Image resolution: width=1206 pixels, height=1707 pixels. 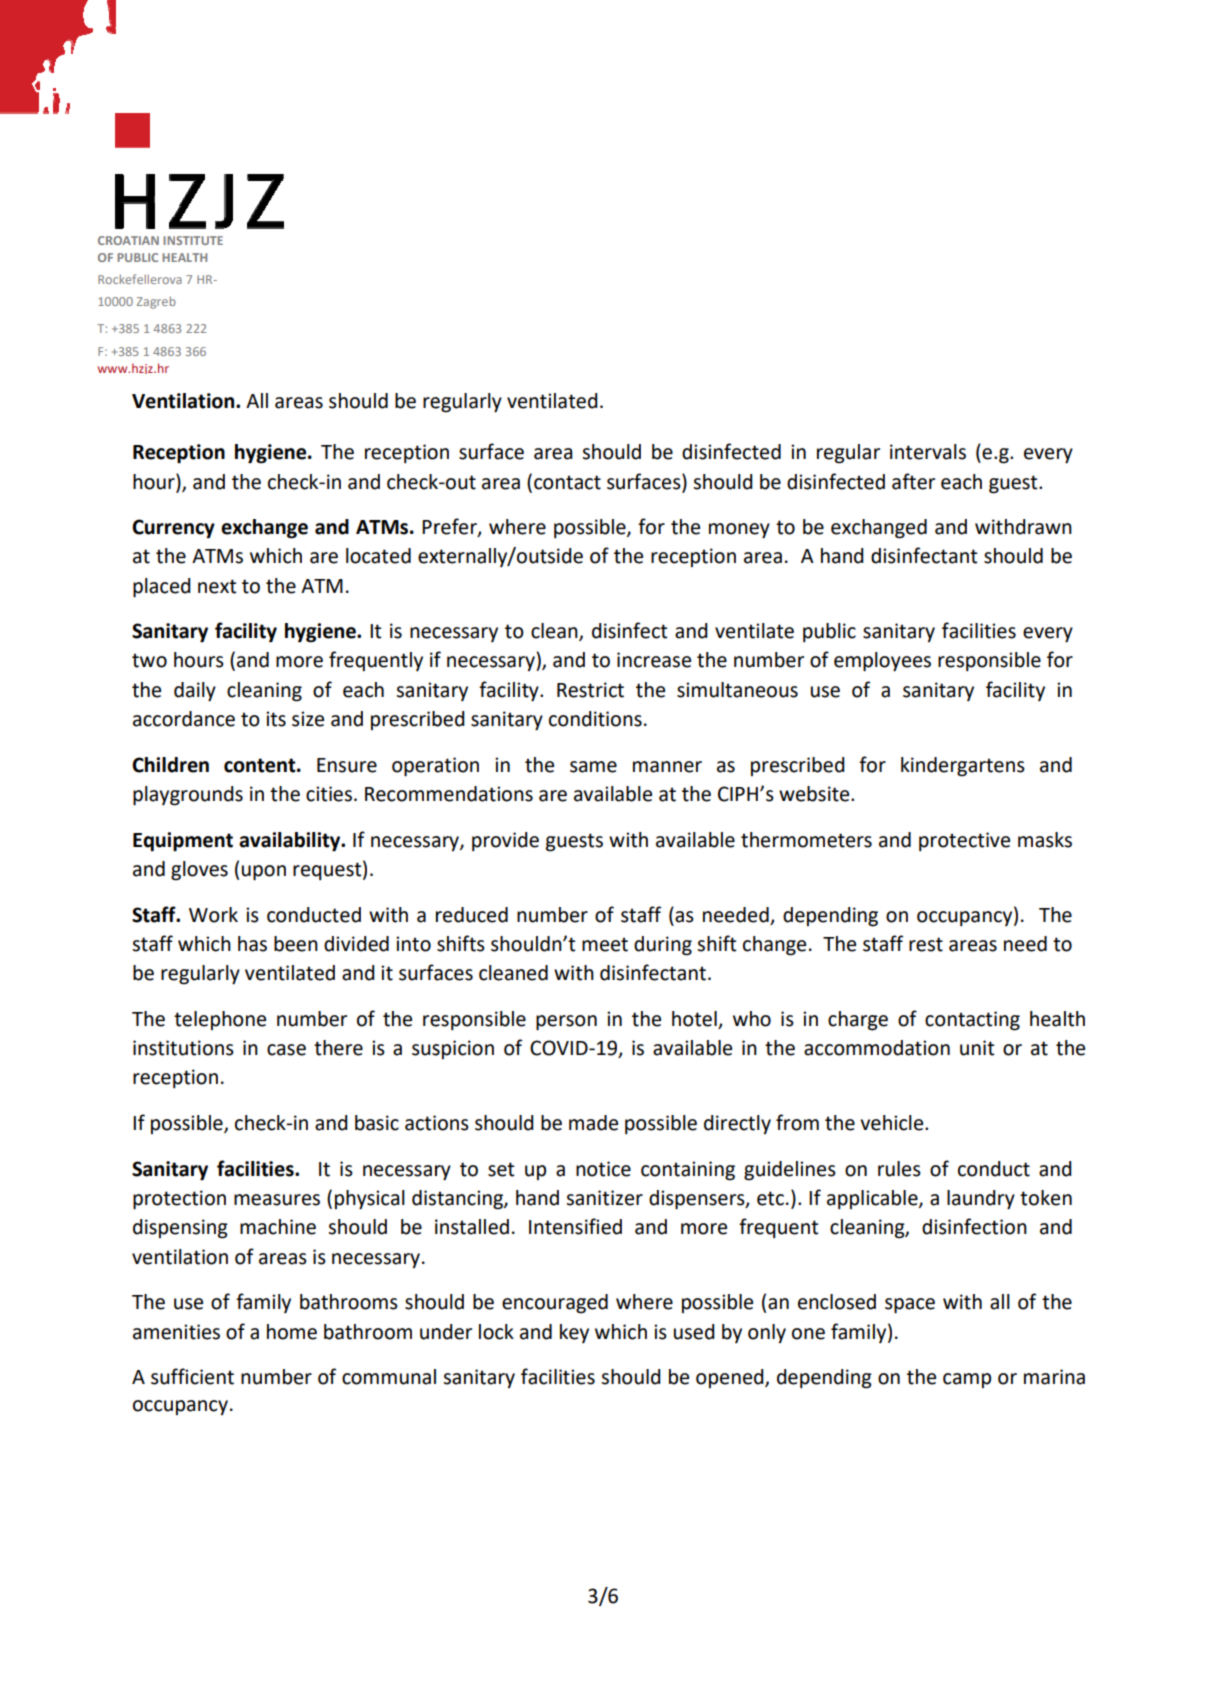 What do you see at coordinates (193, 240) in the document?
I see `INSTITUTE` at bounding box center [193, 240].
